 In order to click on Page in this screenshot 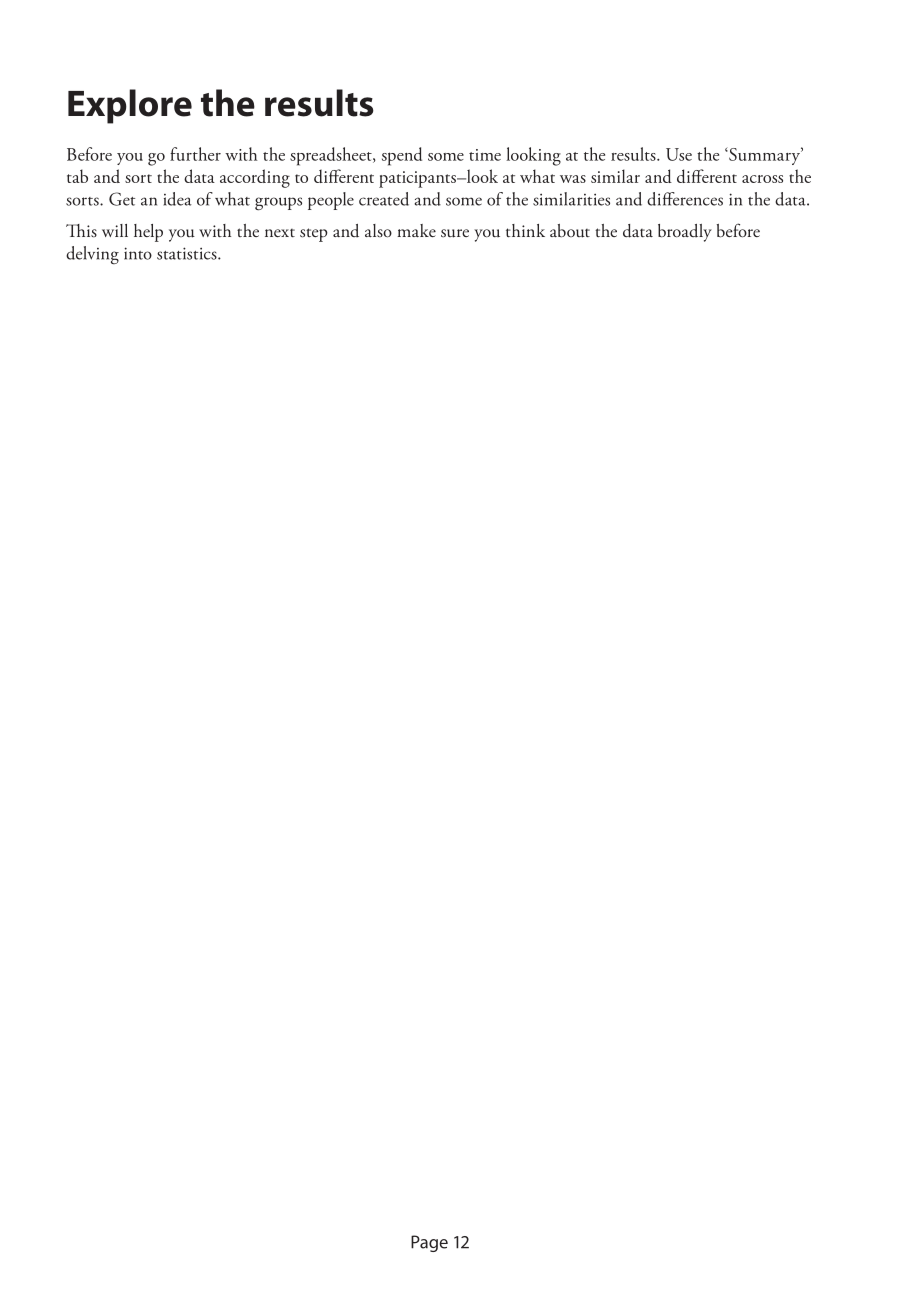, I will do `click(429, 1243)`.
